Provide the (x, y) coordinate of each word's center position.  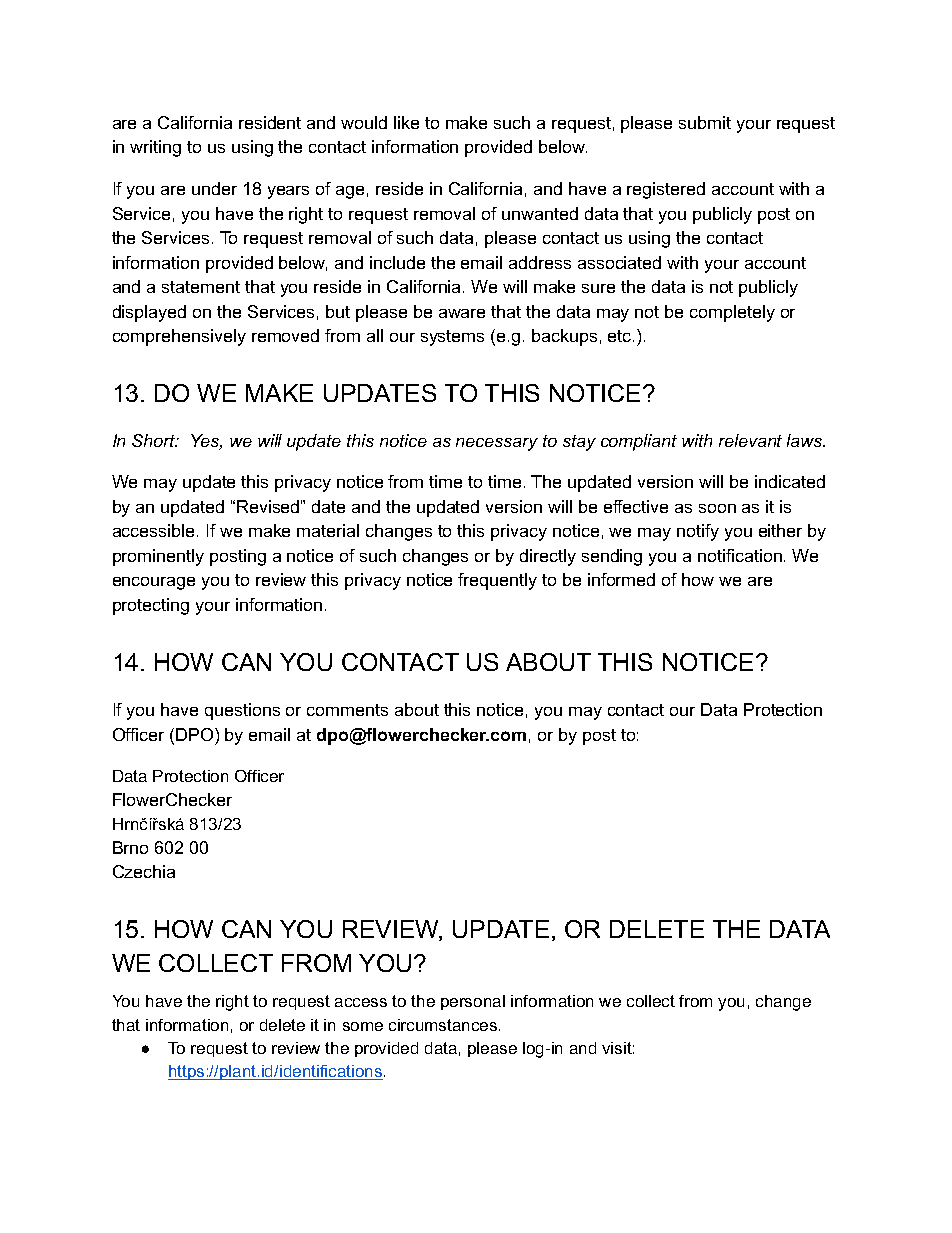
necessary (497, 444)
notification (740, 555)
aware (462, 313)
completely (732, 313)
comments (347, 710)
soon (717, 508)
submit (705, 122)
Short (155, 440)
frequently (497, 581)
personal (473, 1002)
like (406, 122)
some (363, 1026)
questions (242, 711)
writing (155, 148)
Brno (130, 847)
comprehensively (179, 337)
